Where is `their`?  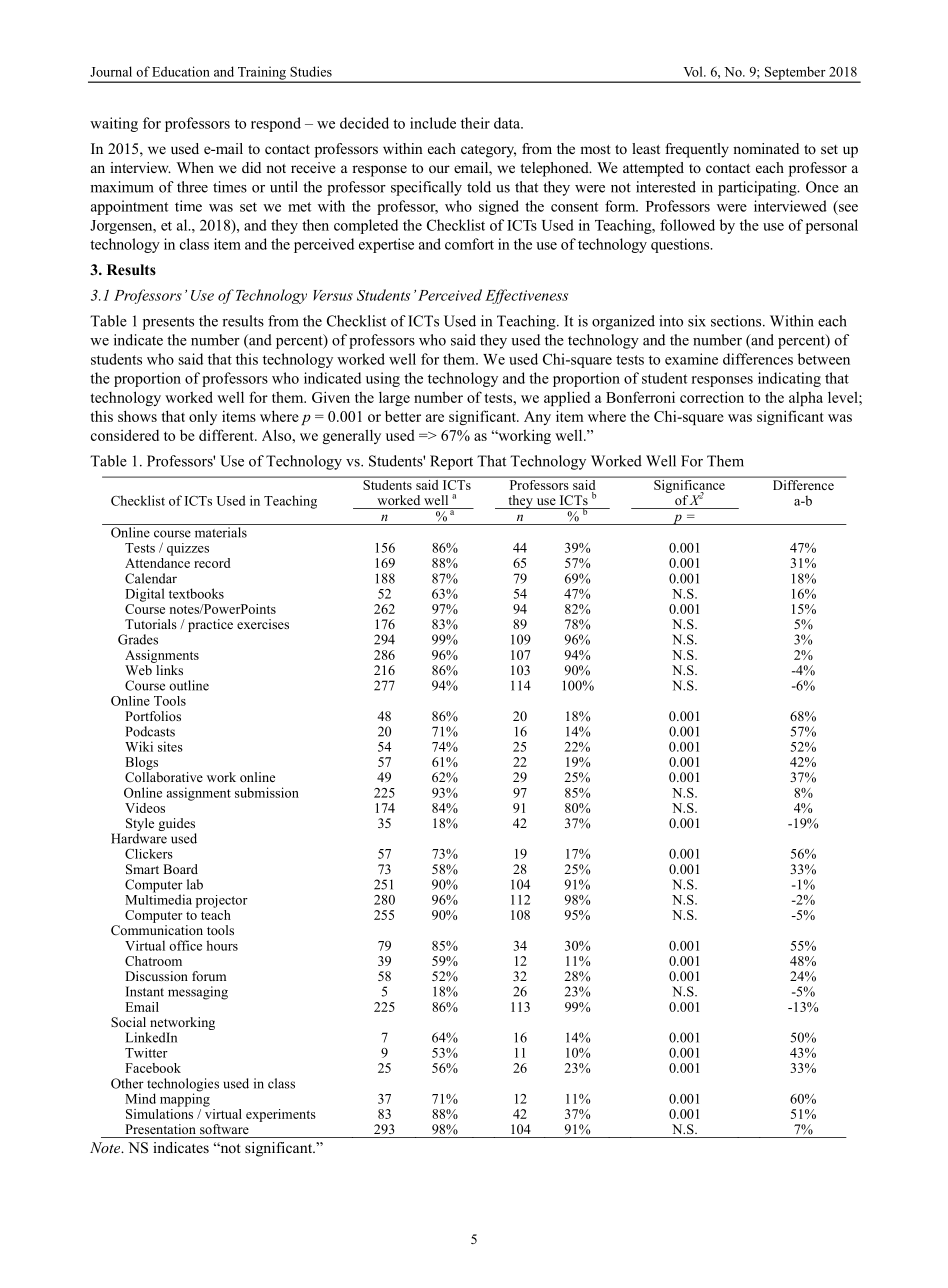 their is located at coordinates (475, 123).
